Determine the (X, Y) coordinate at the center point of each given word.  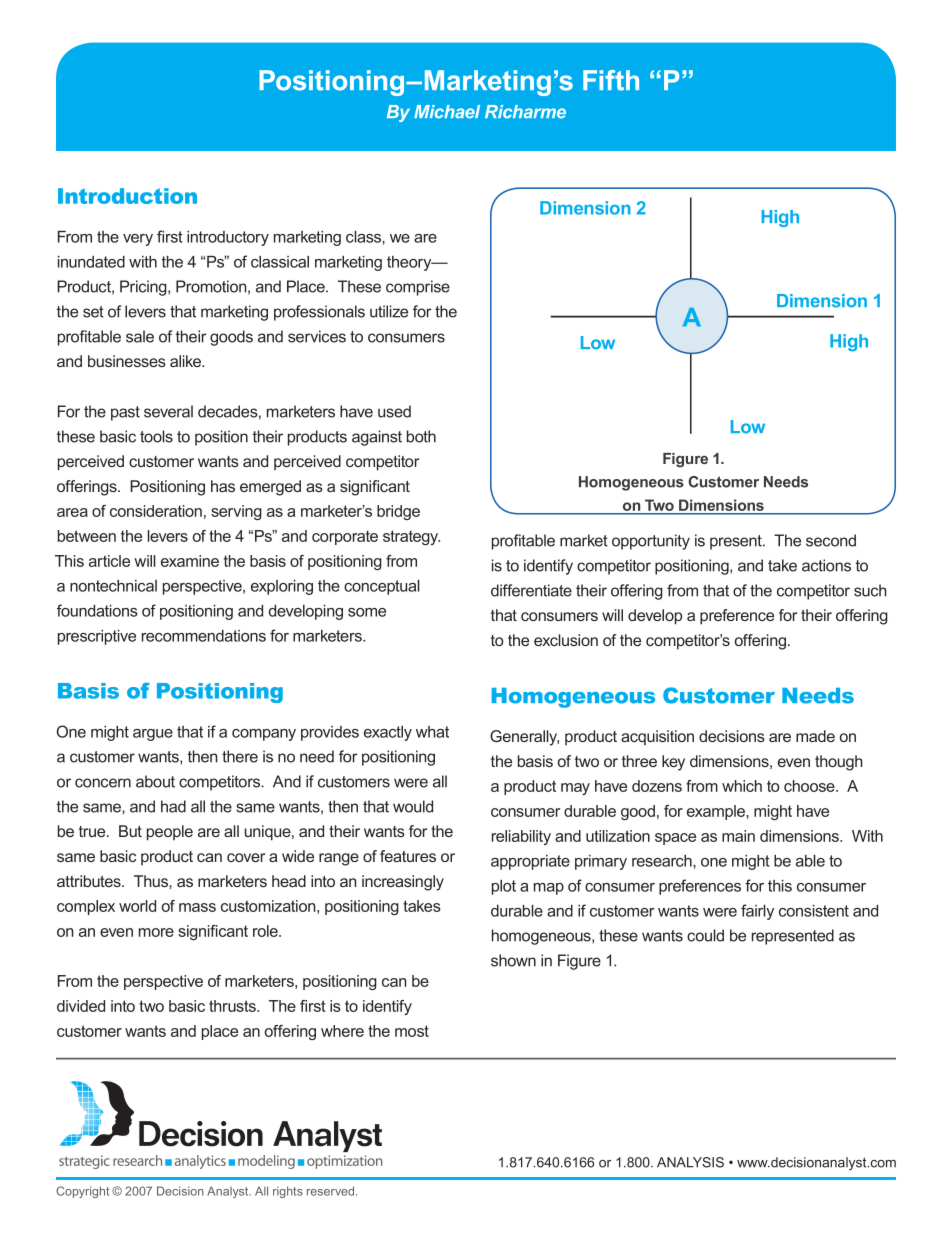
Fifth (611, 80)
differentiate (531, 590)
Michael (447, 112)
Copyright (82, 1192)
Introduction (127, 196)
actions (826, 565)
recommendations (204, 636)
